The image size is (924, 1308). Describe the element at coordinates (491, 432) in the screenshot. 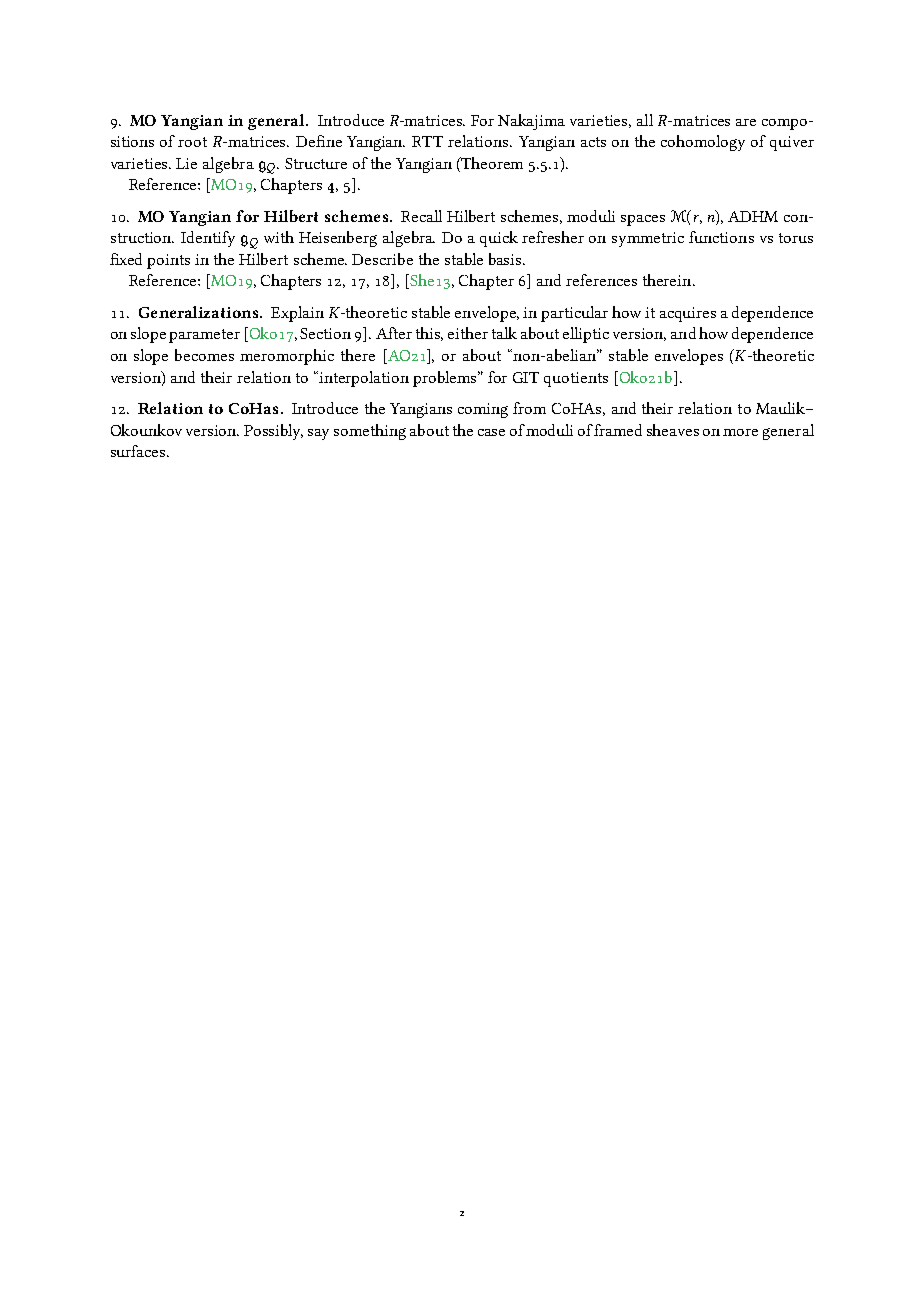

I see `case` at that location.
